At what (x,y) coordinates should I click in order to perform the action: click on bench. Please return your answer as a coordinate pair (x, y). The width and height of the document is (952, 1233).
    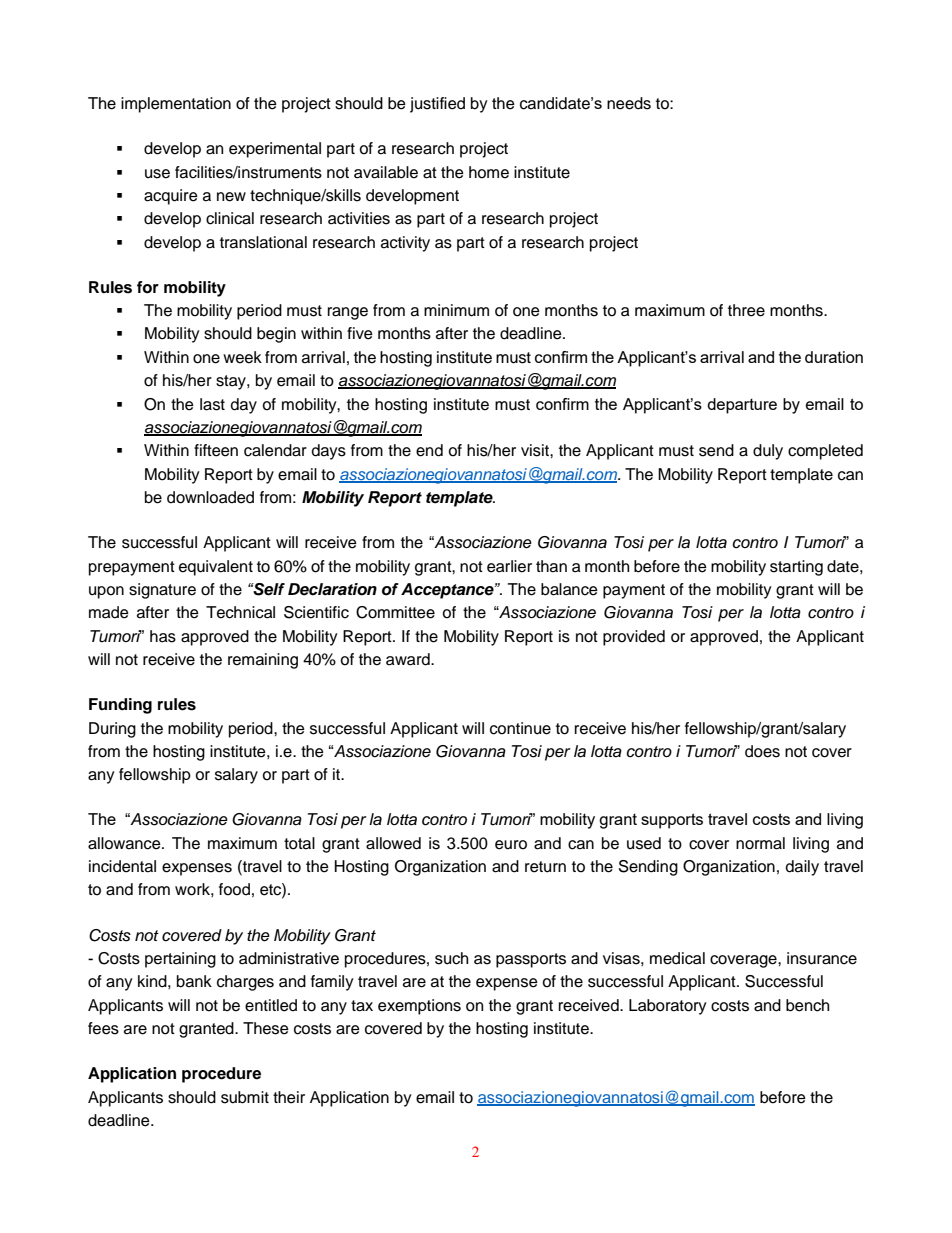
    Looking at the image, I should click on (807, 1005).
